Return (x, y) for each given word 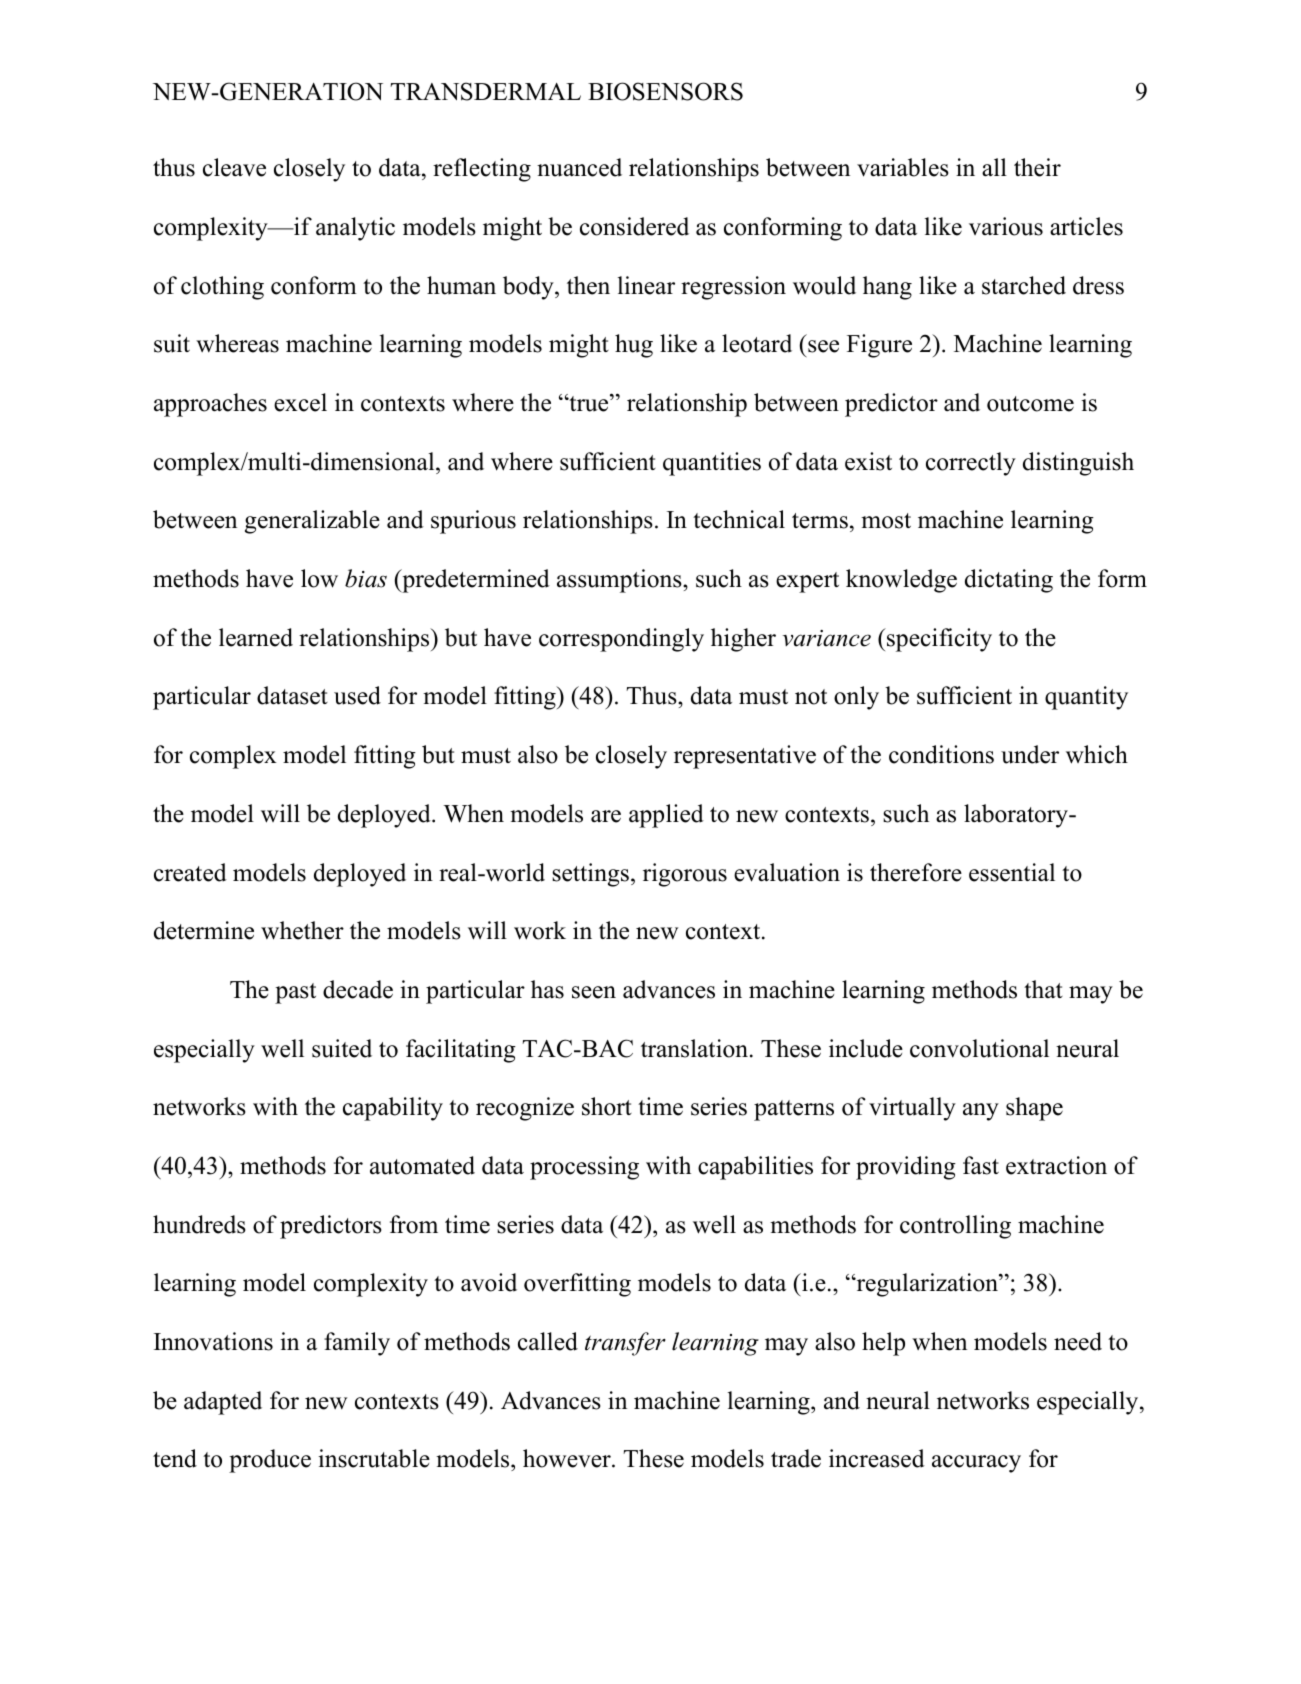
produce (270, 1461)
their (1037, 167)
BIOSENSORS (665, 91)
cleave (234, 167)
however (568, 1458)
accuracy (976, 1464)
